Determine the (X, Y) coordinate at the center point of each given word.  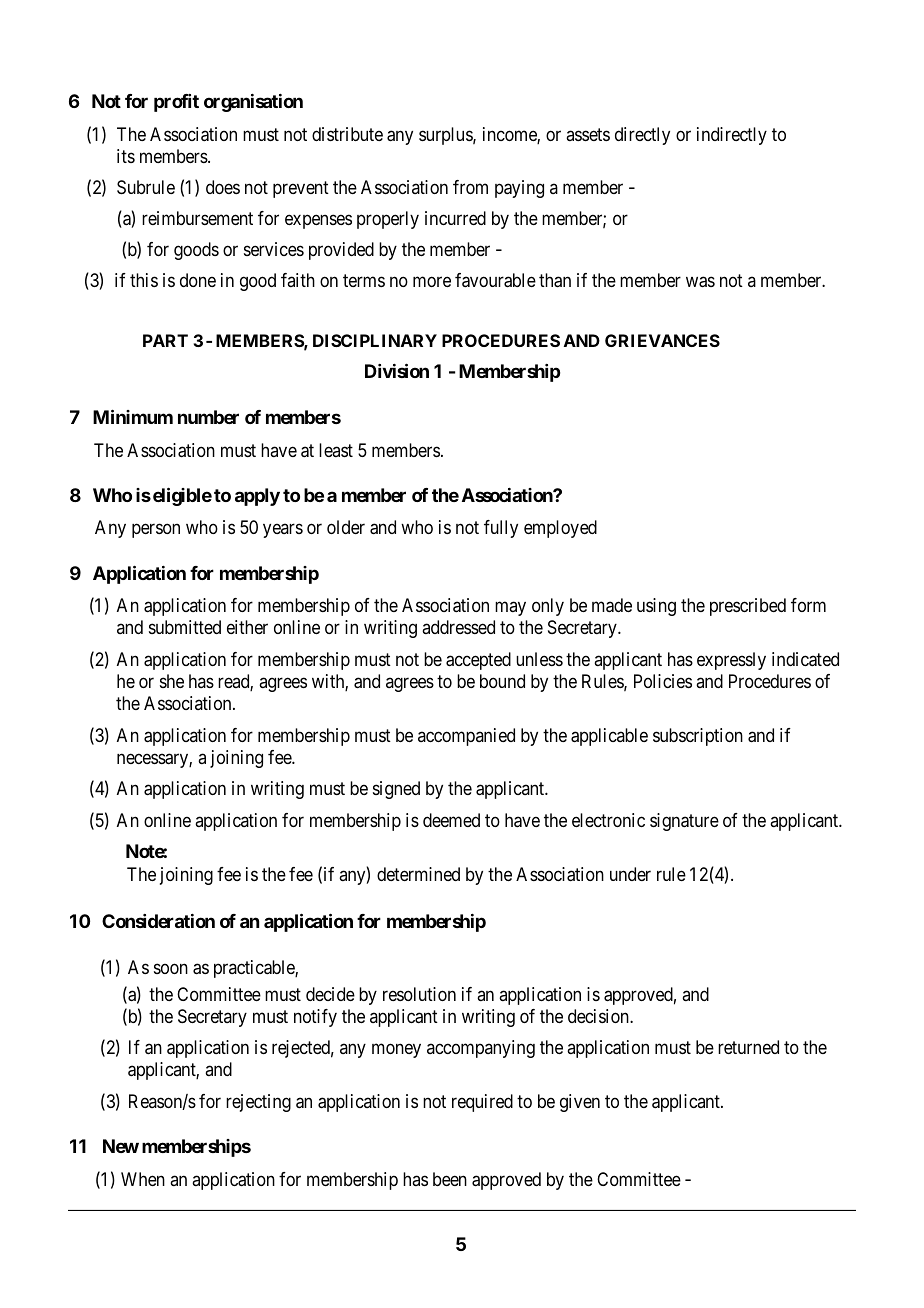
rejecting (258, 1103)
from (470, 187)
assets (588, 134)
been (450, 1179)
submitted (185, 627)
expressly (731, 661)
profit (176, 103)
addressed (458, 627)
